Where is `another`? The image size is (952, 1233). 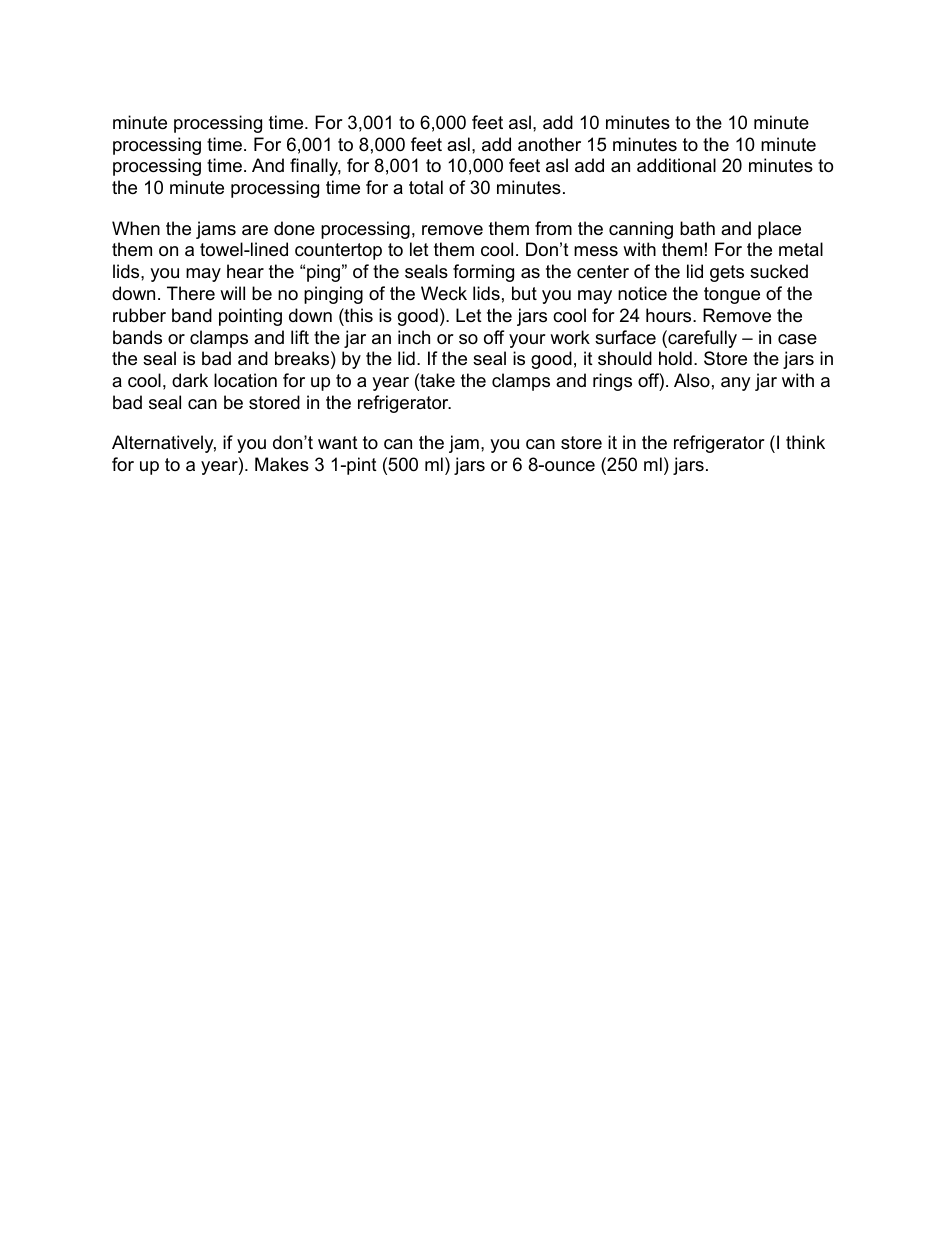 another is located at coordinates (549, 144).
